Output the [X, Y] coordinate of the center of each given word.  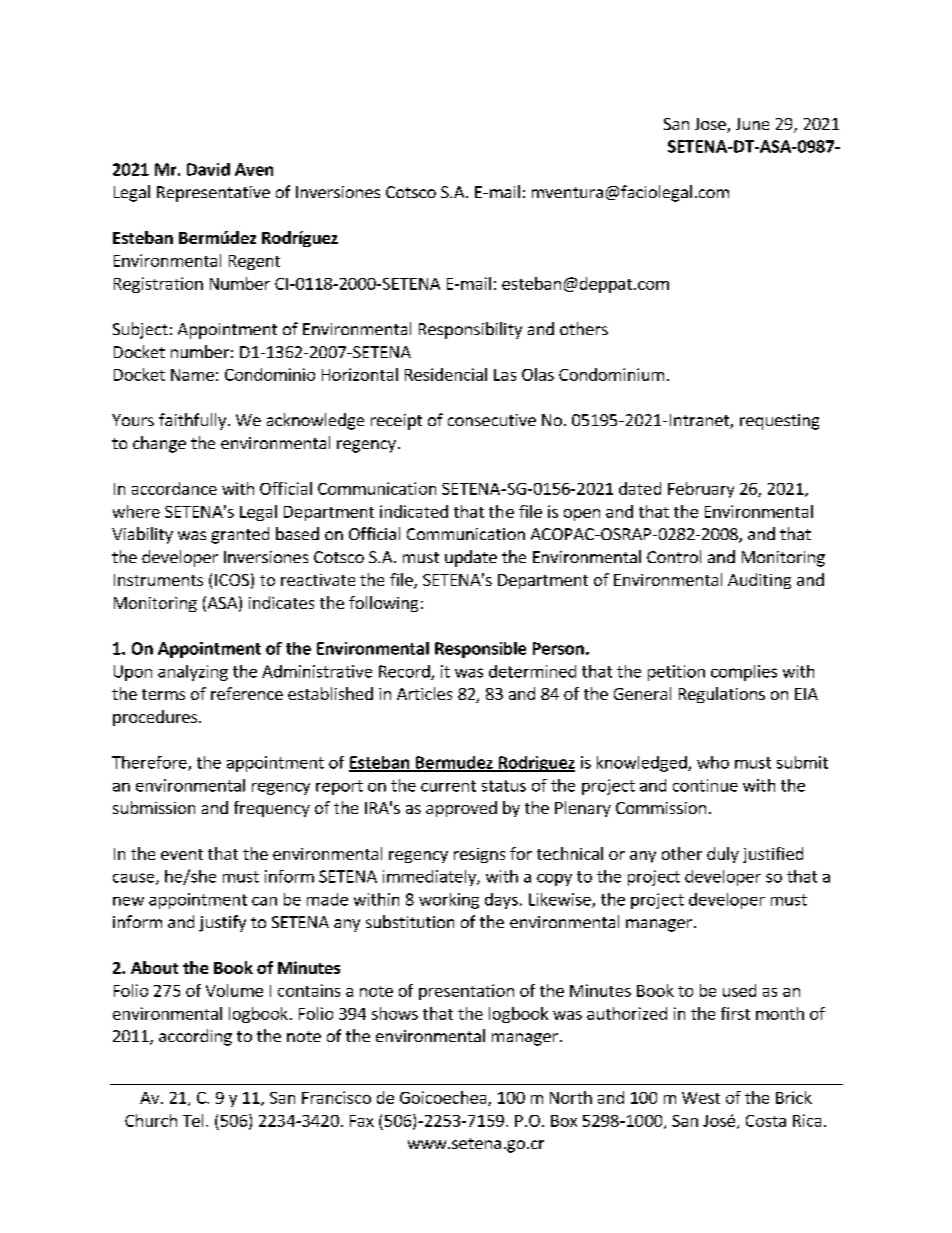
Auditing [759, 581]
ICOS [232, 580]
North [571, 1097]
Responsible [480, 650]
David [208, 169]
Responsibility [470, 330]
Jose [711, 125]
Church [151, 1120]
